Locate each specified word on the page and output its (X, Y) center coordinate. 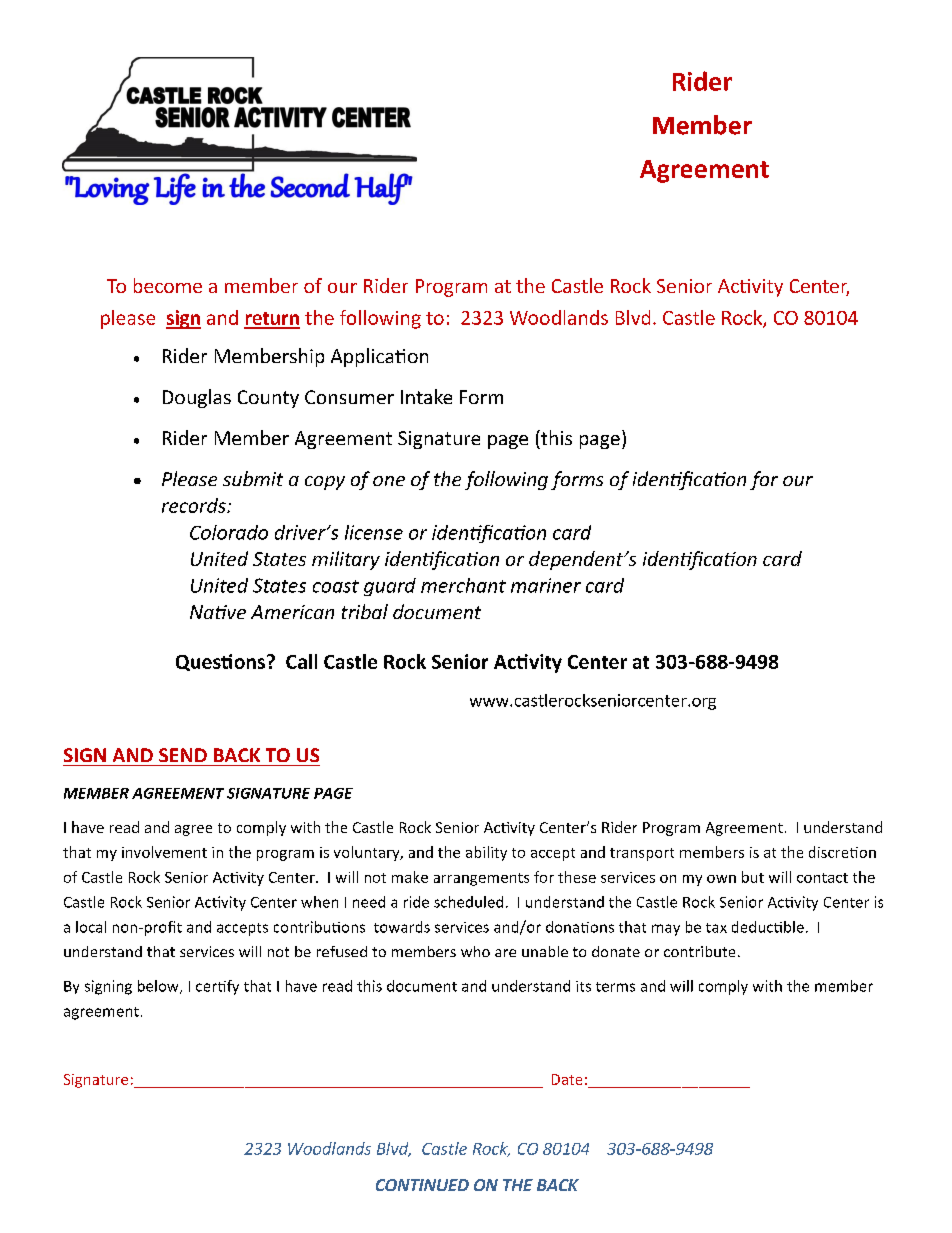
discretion (842, 852)
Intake (426, 396)
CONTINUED (422, 1185)
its (583, 986)
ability (486, 853)
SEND (183, 755)
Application (379, 357)
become (168, 285)
